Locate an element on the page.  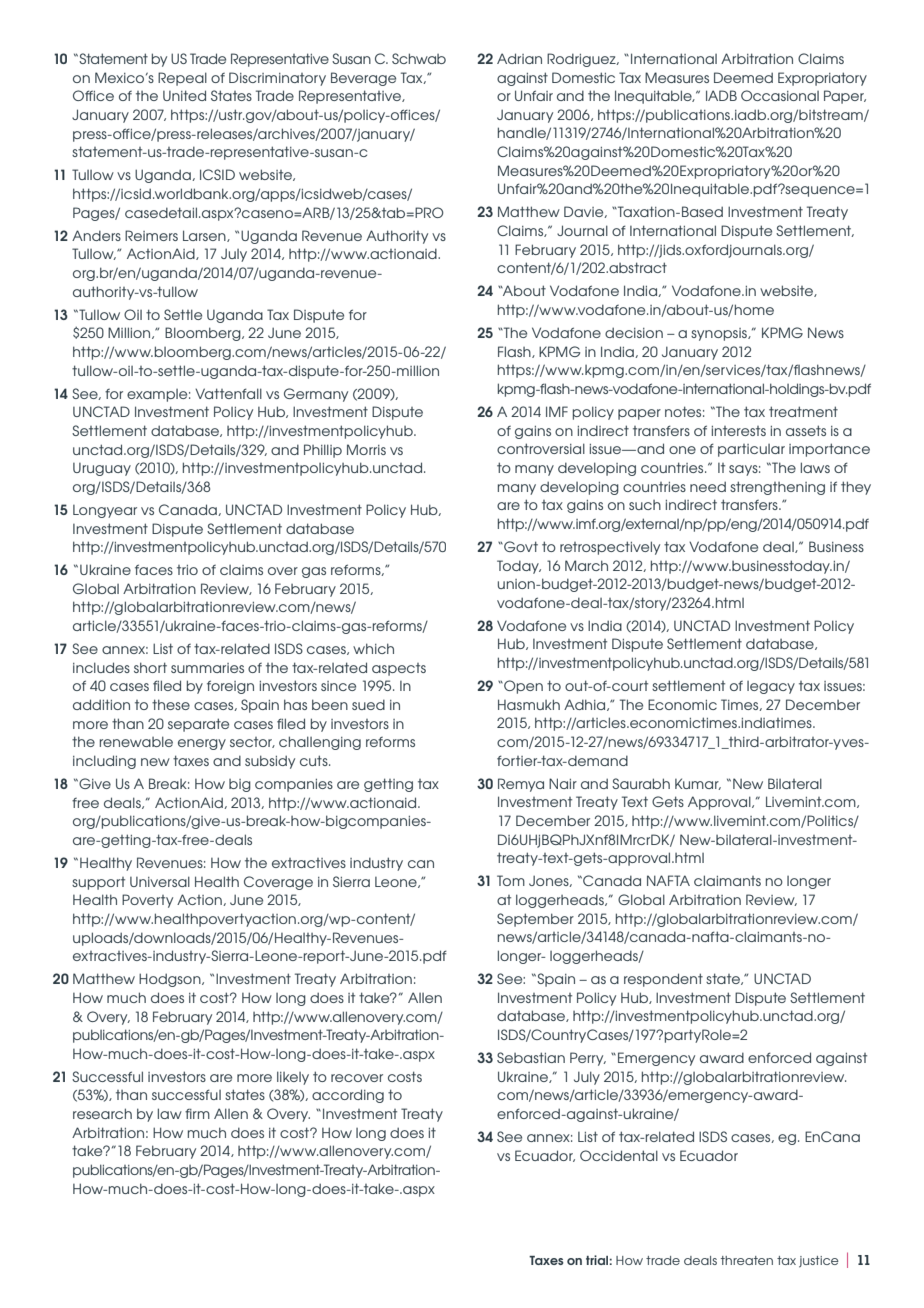
respondent is located at coordinates (663, 980).
